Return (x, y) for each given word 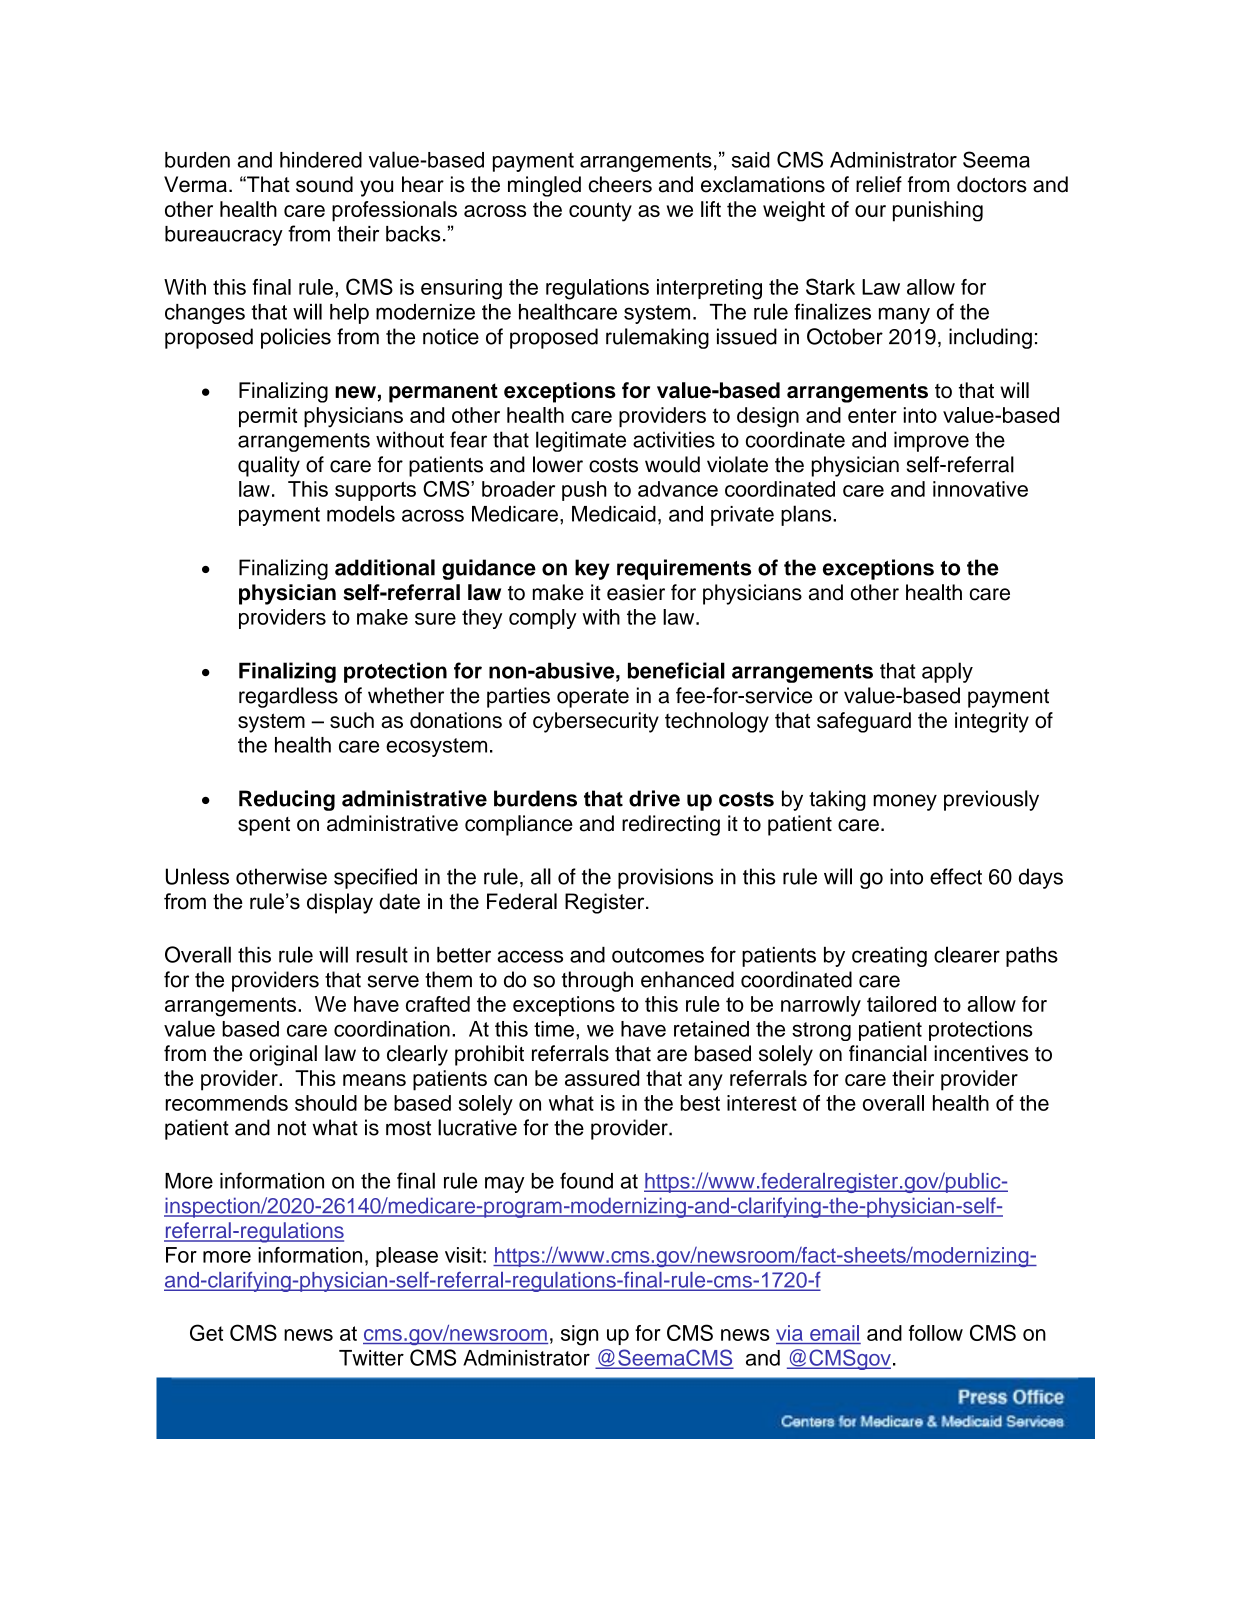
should (326, 1103)
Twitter (371, 1358)
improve (931, 441)
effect (956, 876)
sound (324, 184)
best (700, 1103)
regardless (288, 697)
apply (947, 672)
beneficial (676, 670)
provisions (665, 878)
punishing (938, 211)
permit (268, 417)
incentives (981, 1053)
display (340, 903)
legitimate (581, 441)
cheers (620, 184)
